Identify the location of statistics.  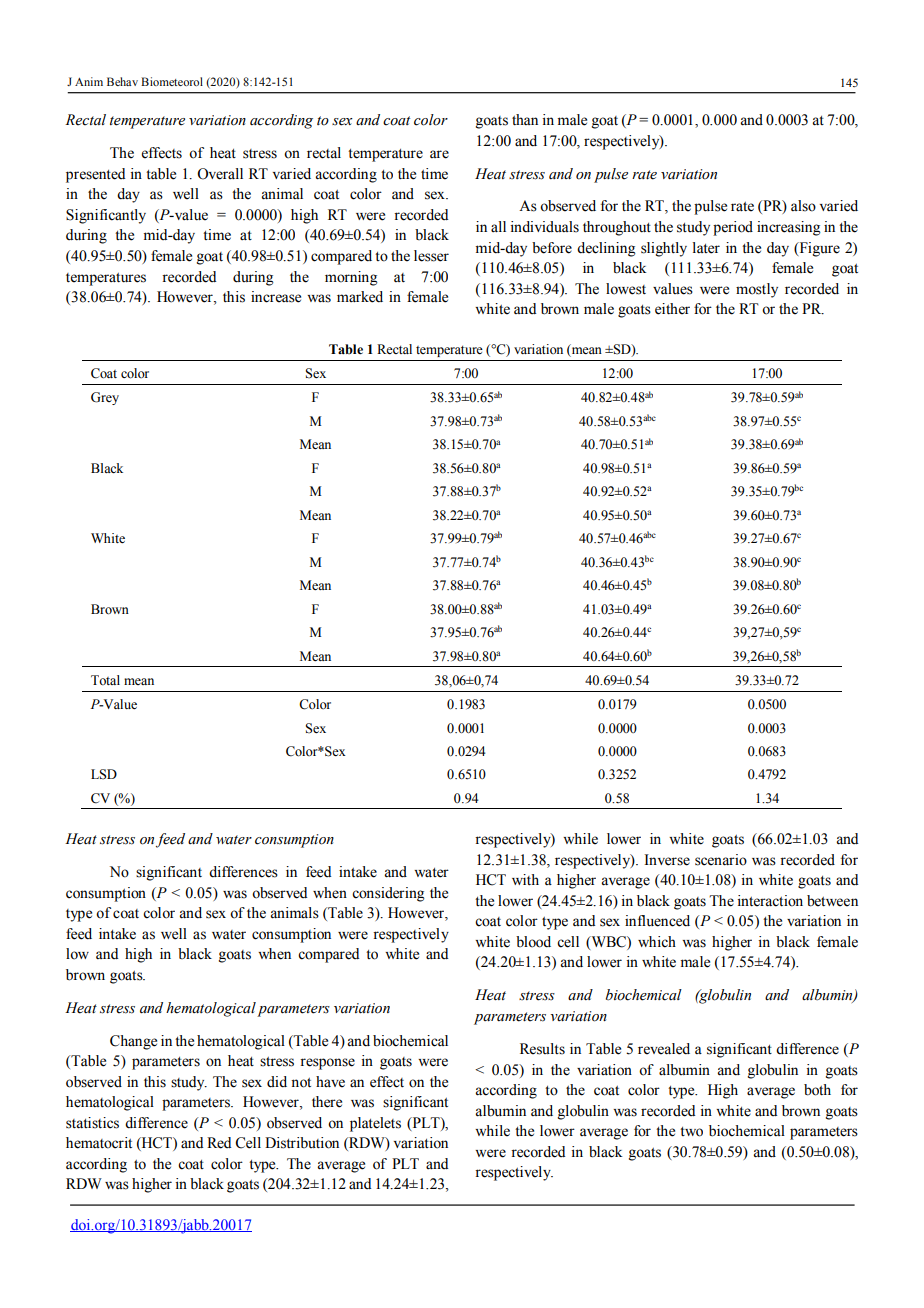
(92, 1123).
